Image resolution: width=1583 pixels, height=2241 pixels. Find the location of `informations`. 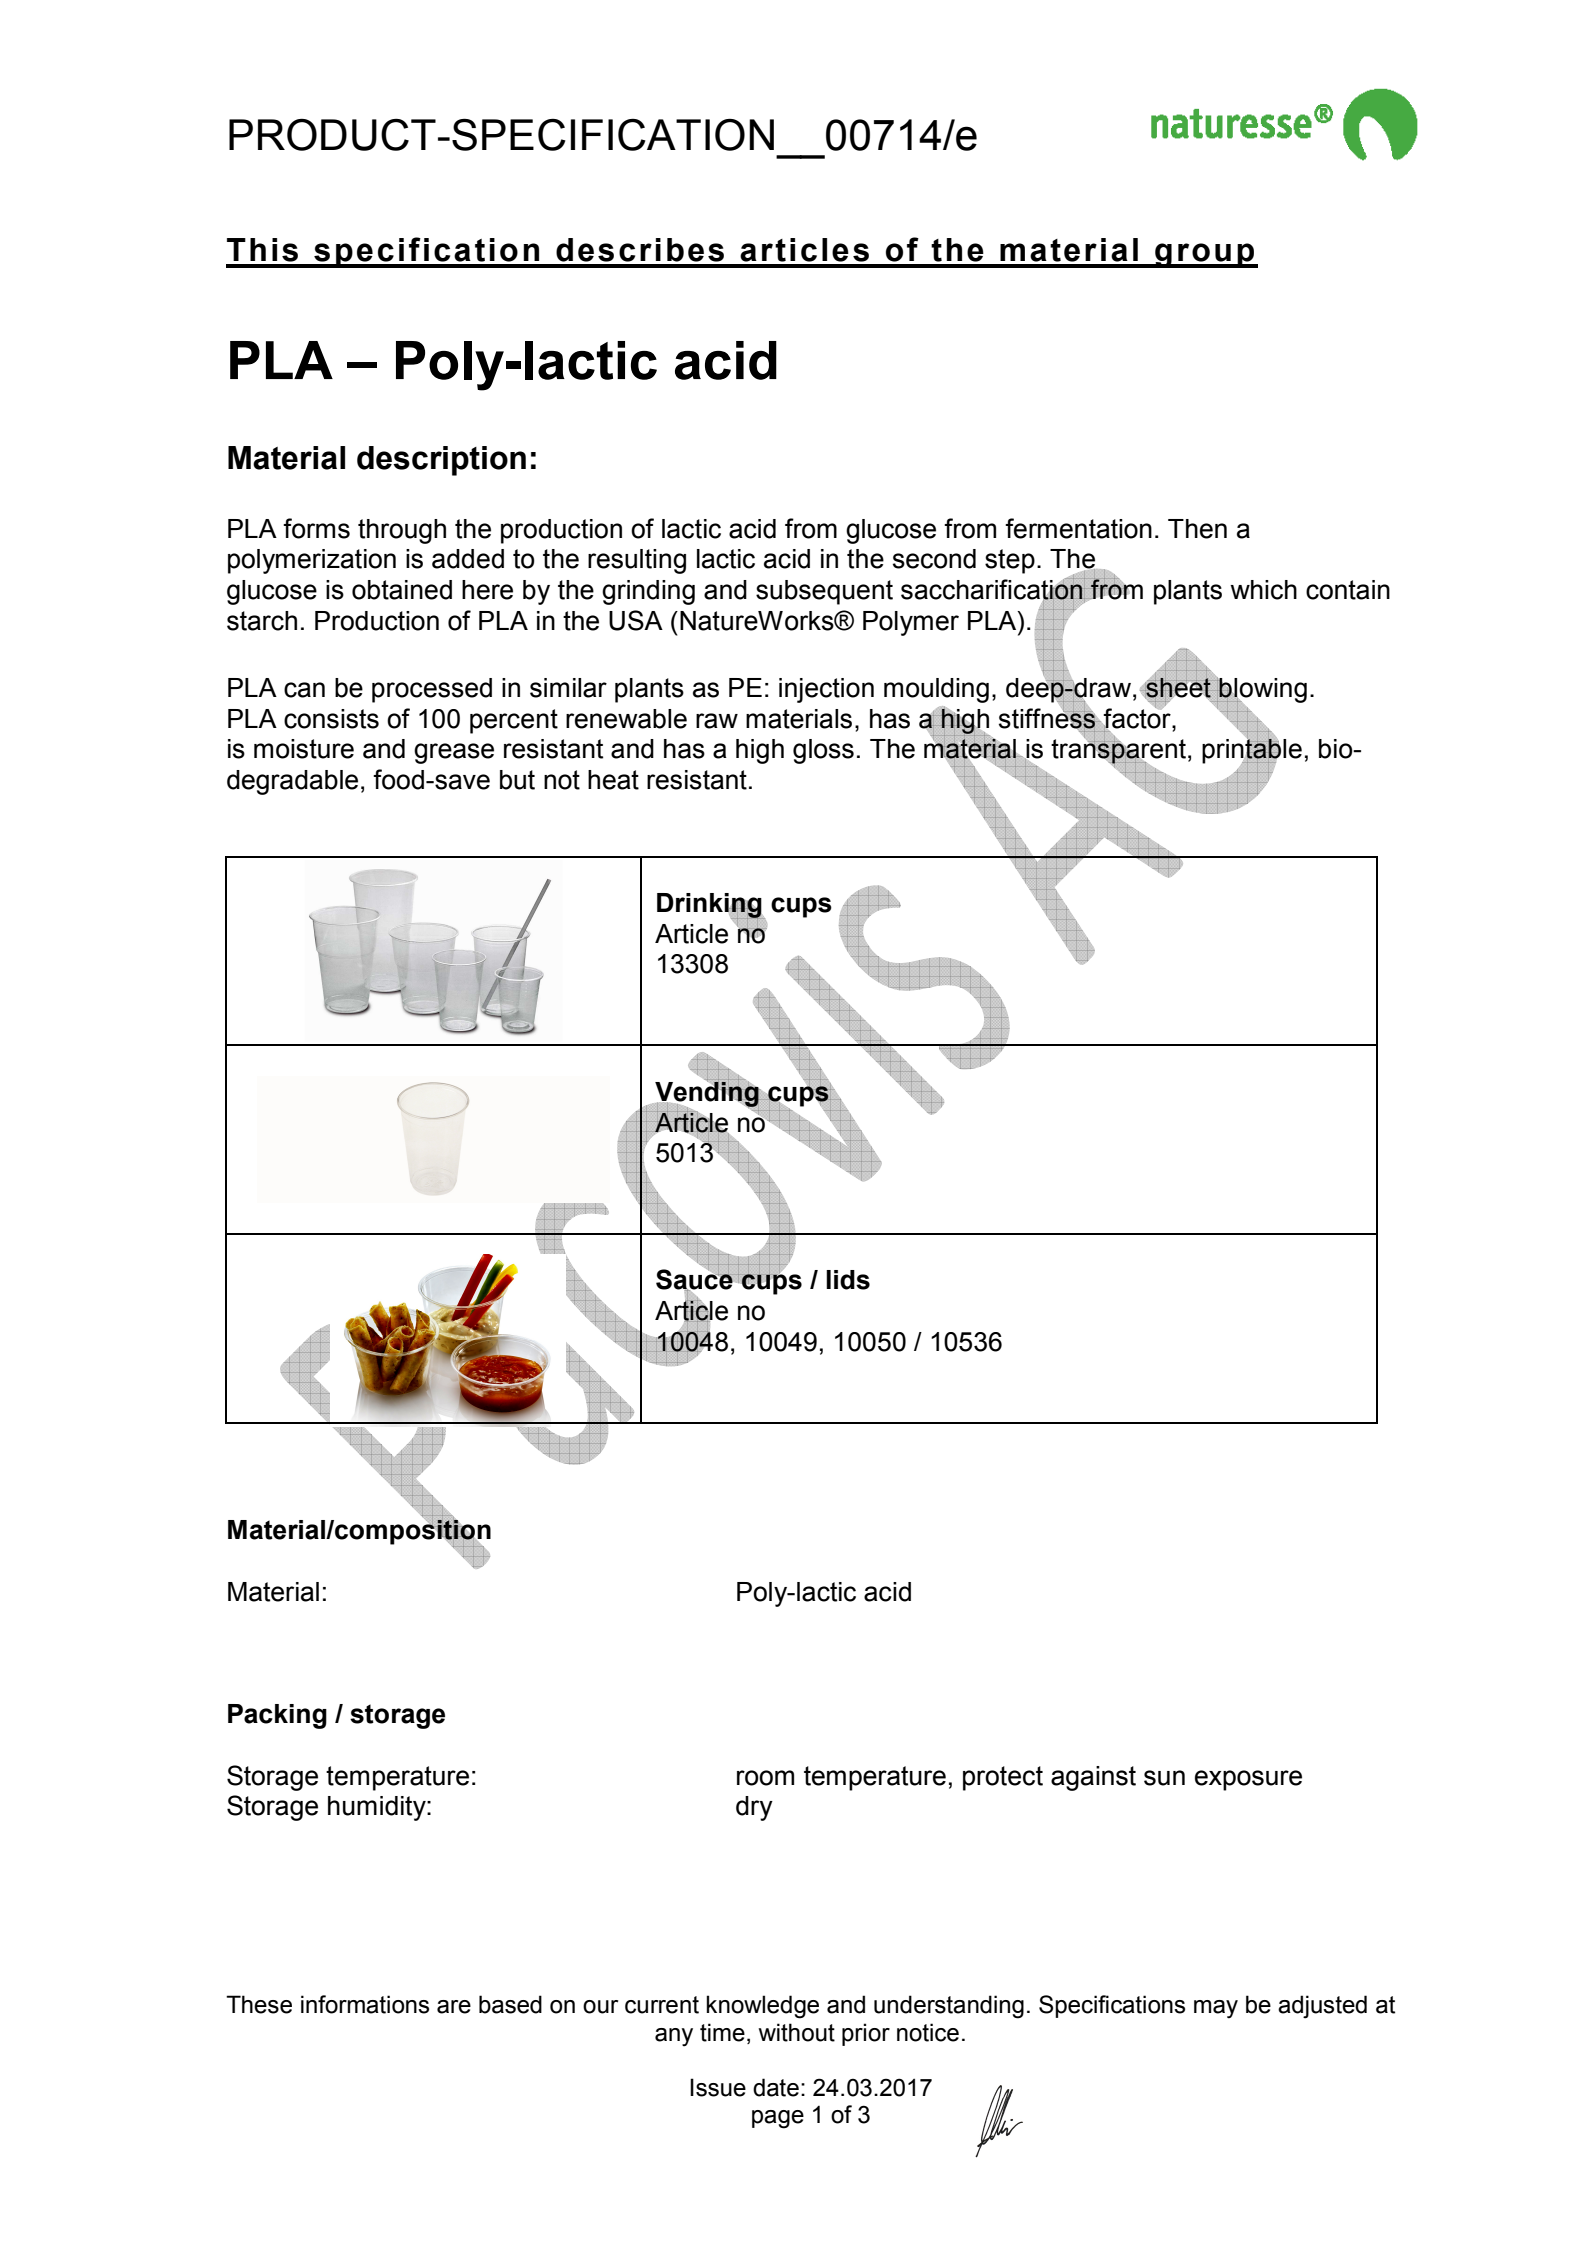

informations is located at coordinates (365, 2004).
